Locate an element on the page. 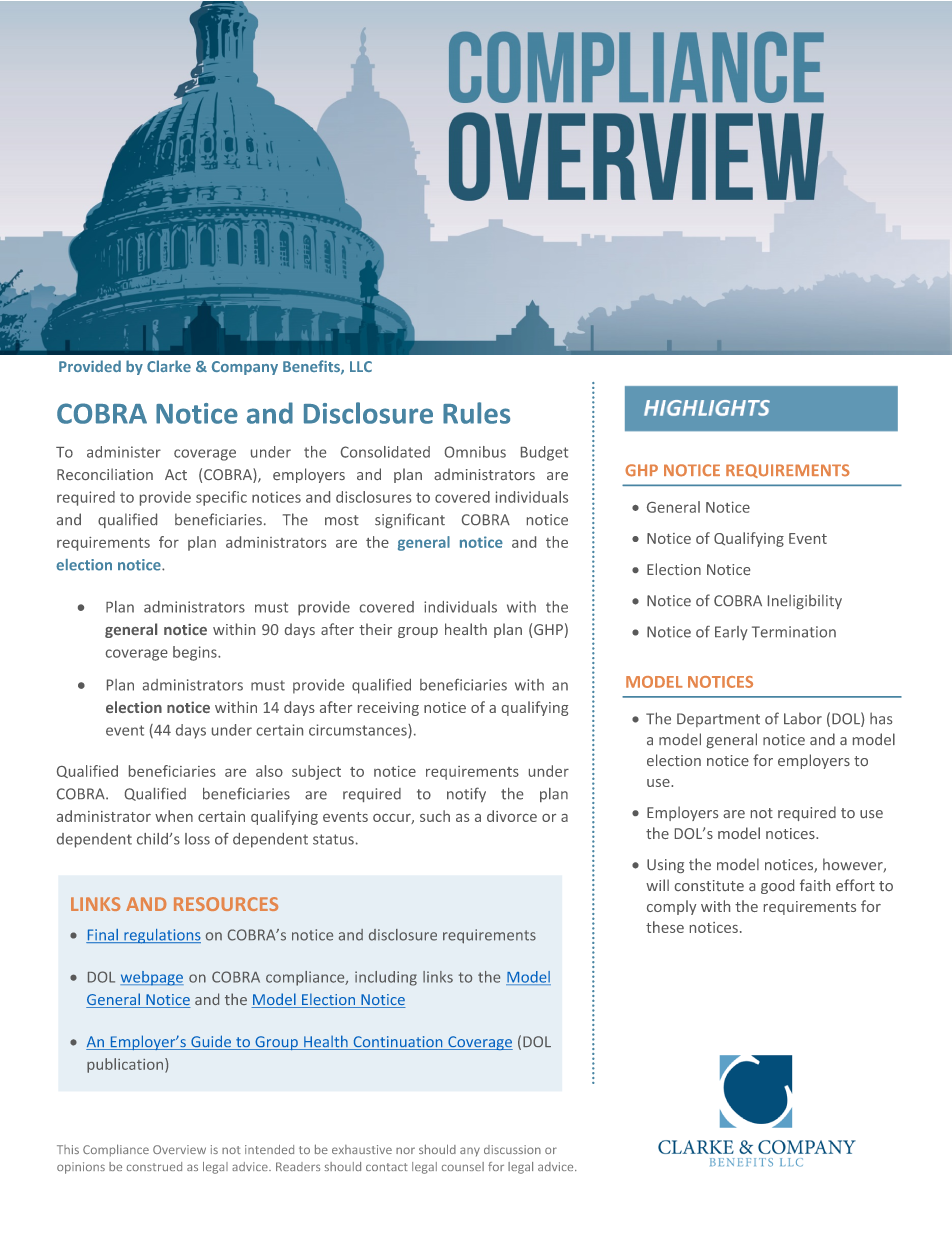  Termination is located at coordinates (794, 632).
